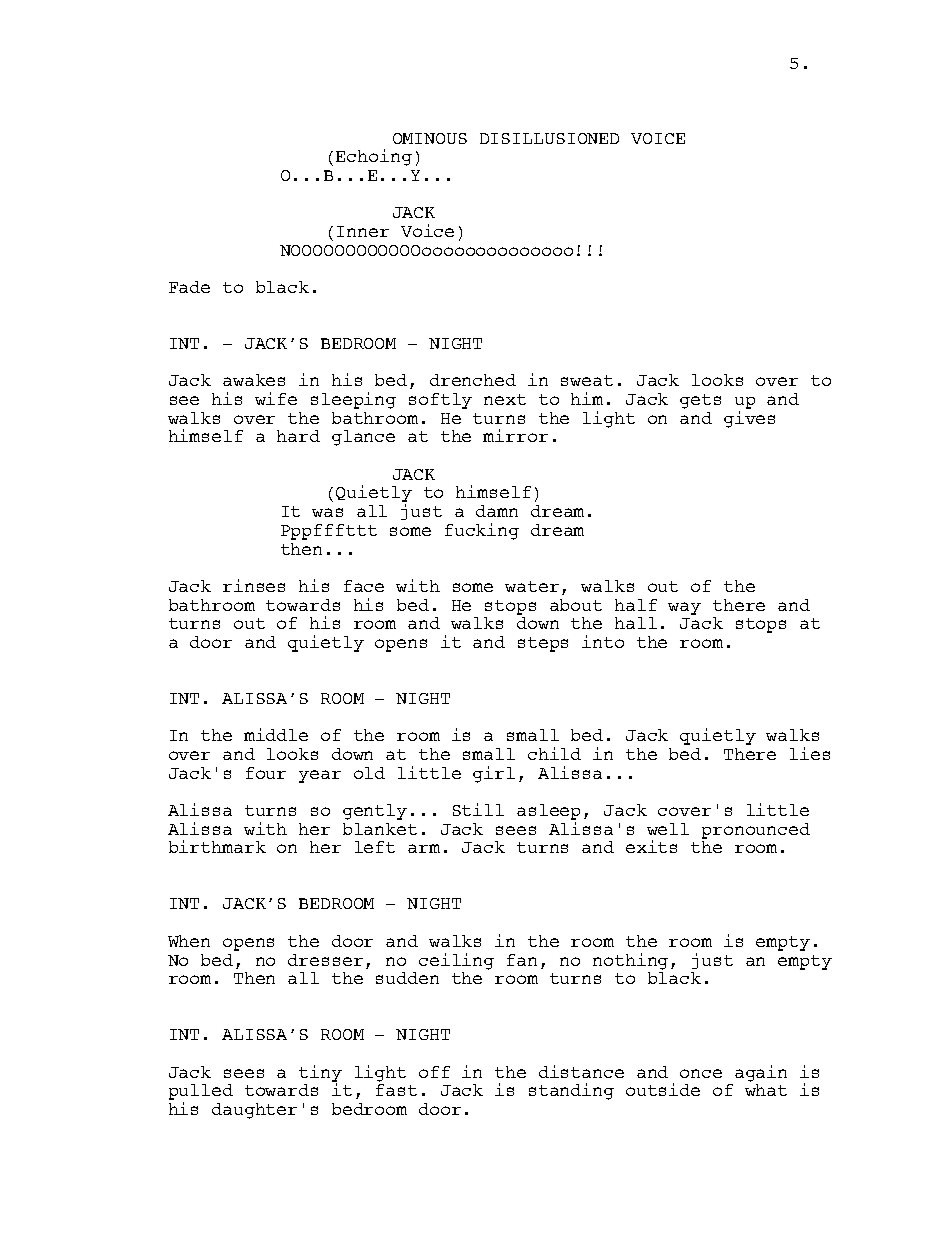 The image size is (952, 1233). What do you see at coordinates (549, 138) in the image?
I see `DISILLUSIONED` at bounding box center [549, 138].
